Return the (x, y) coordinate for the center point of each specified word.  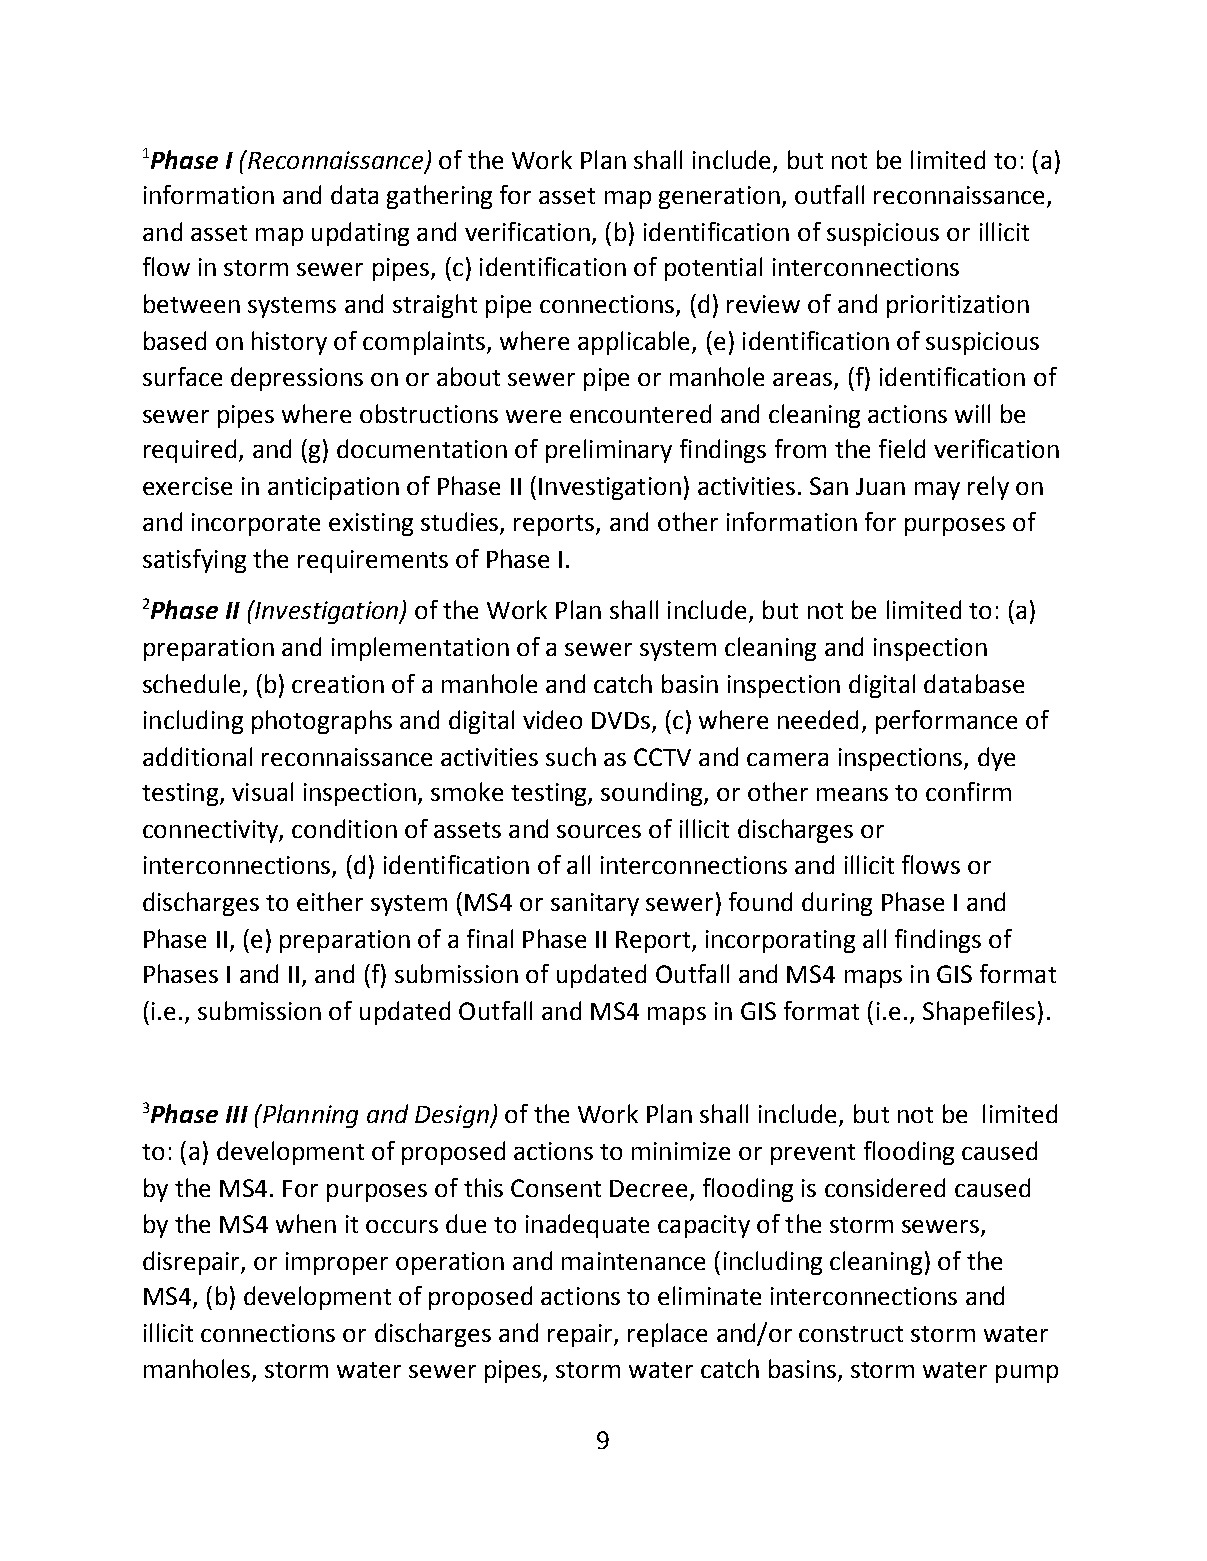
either (330, 901)
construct (851, 1334)
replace (667, 1335)
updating (360, 234)
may (937, 491)
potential (713, 269)
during (837, 904)
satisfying (194, 561)
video (552, 719)
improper (337, 1263)
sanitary (595, 904)
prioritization (958, 306)
